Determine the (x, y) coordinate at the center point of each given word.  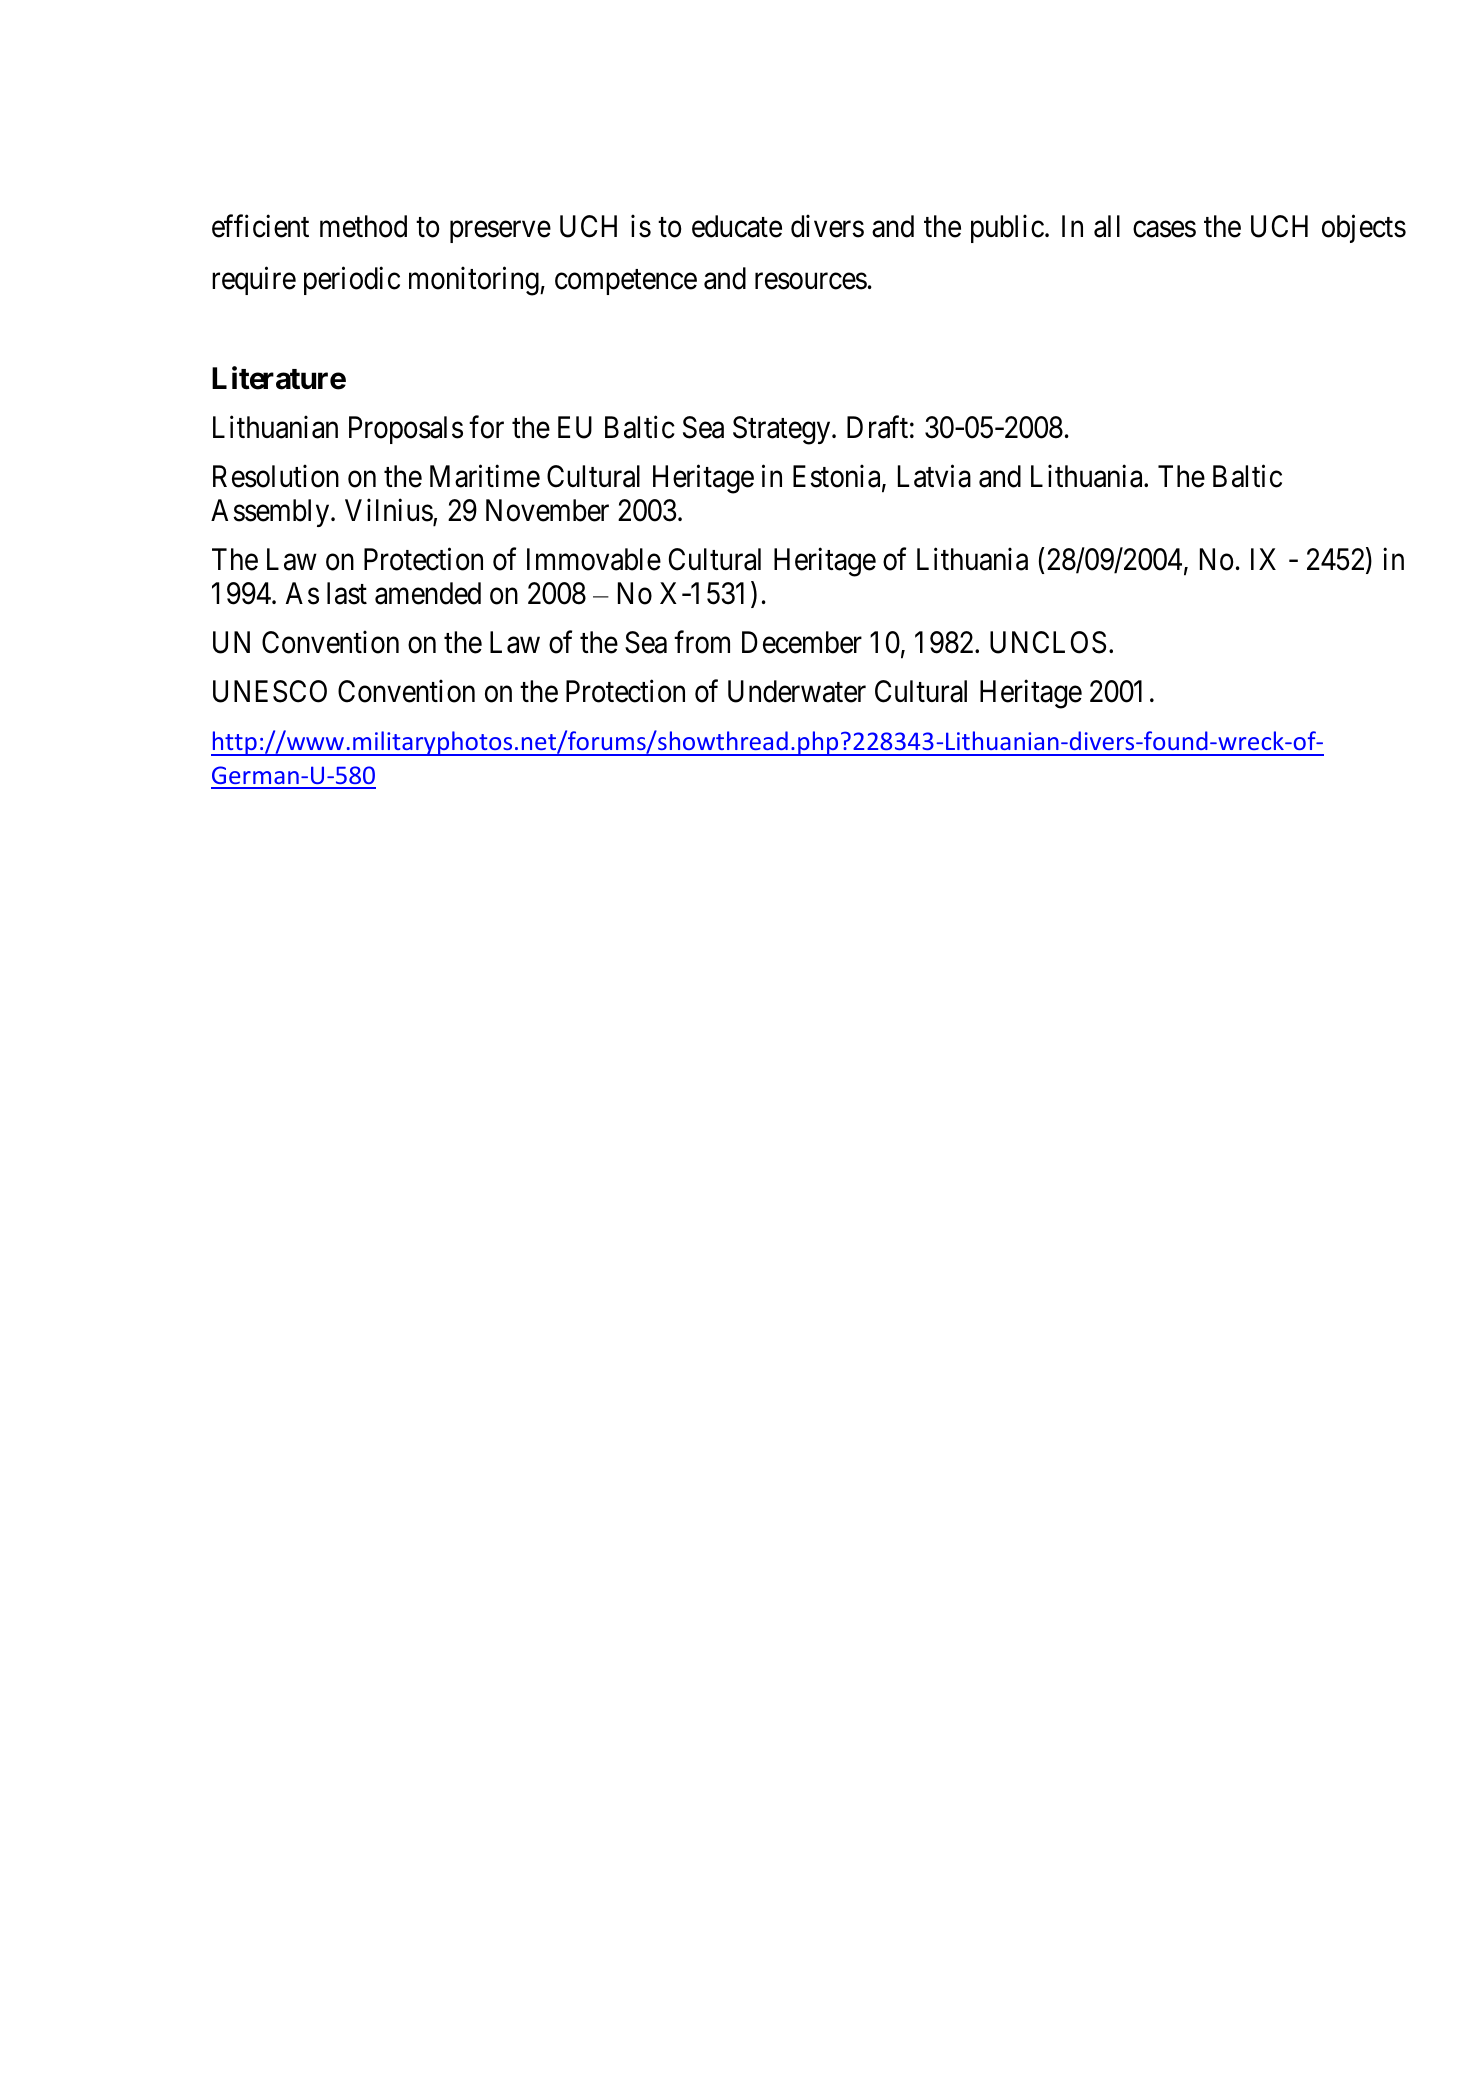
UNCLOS (1048, 642)
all (1107, 226)
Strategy (783, 430)
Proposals (406, 430)
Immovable (594, 559)
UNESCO (270, 691)
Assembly (271, 513)
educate (737, 226)
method (363, 226)
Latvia (934, 476)
